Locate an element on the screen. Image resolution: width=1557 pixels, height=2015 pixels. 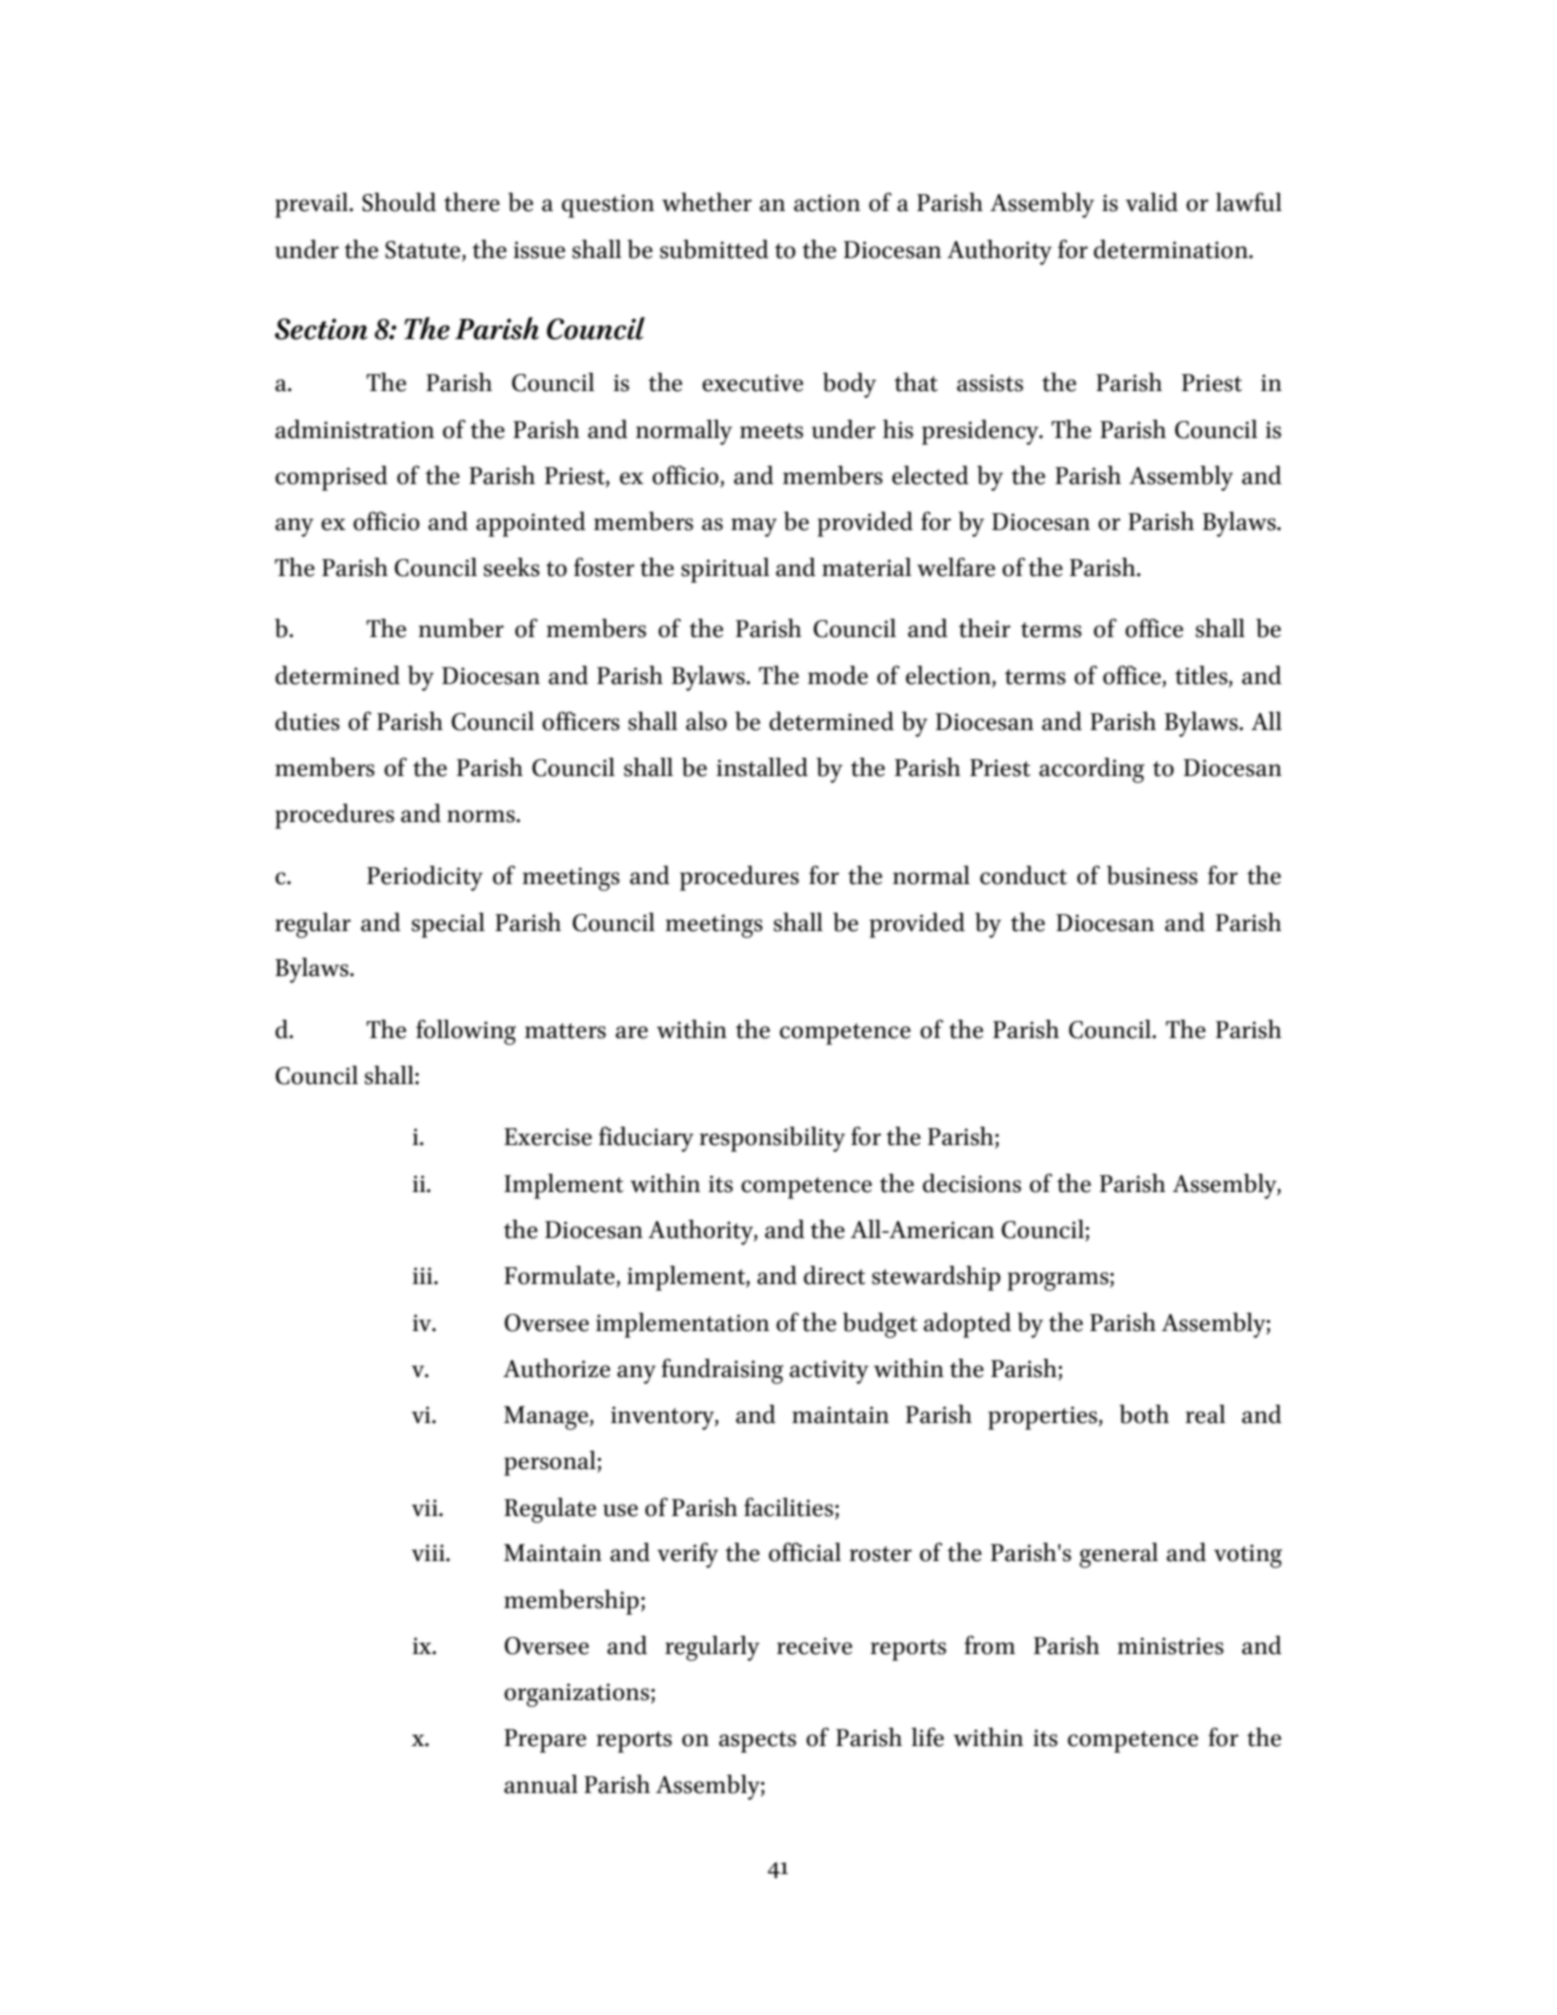
Statute is located at coordinates (424, 251).
